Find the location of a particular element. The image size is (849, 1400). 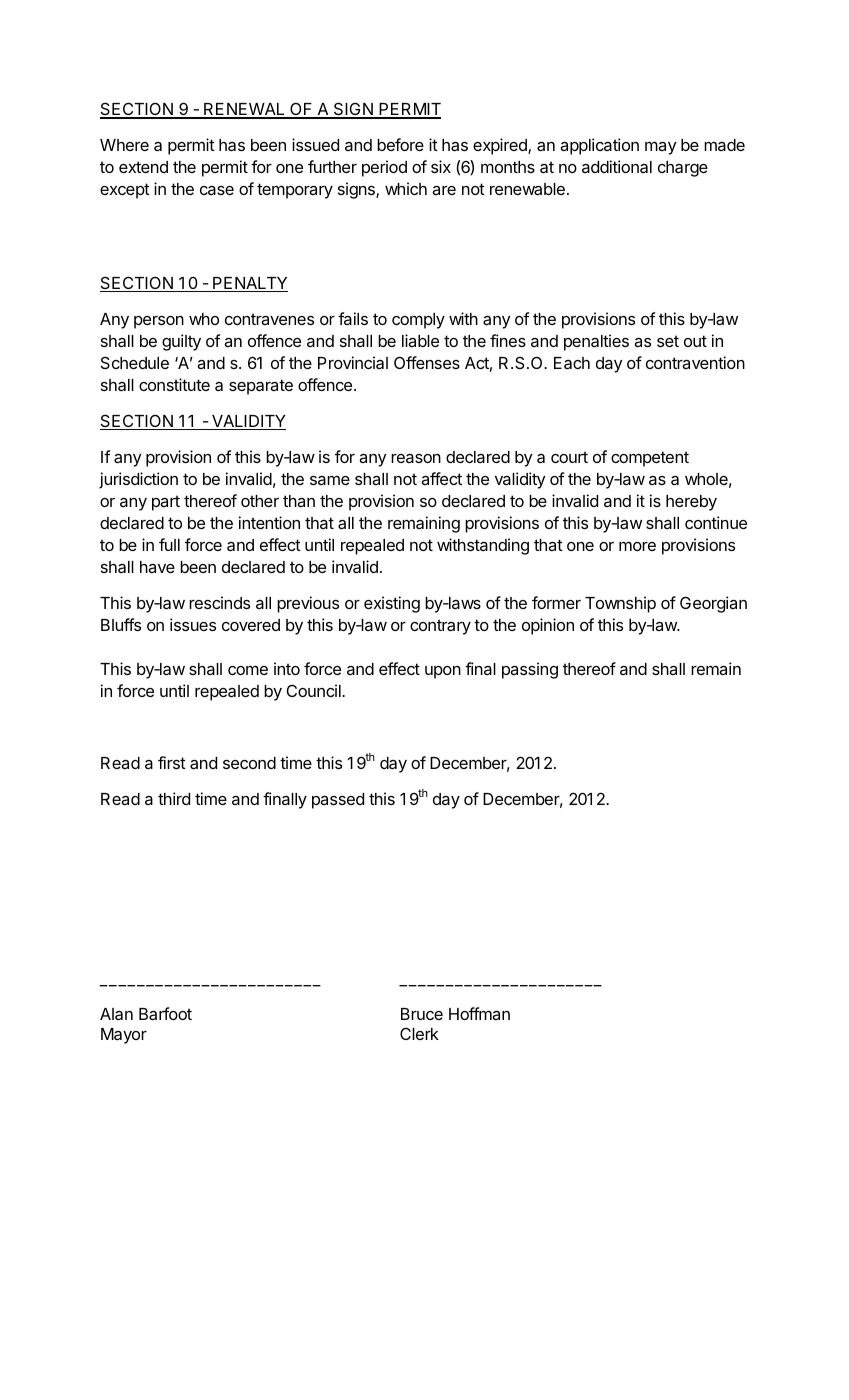

have is located at coordinates (157, 567).
